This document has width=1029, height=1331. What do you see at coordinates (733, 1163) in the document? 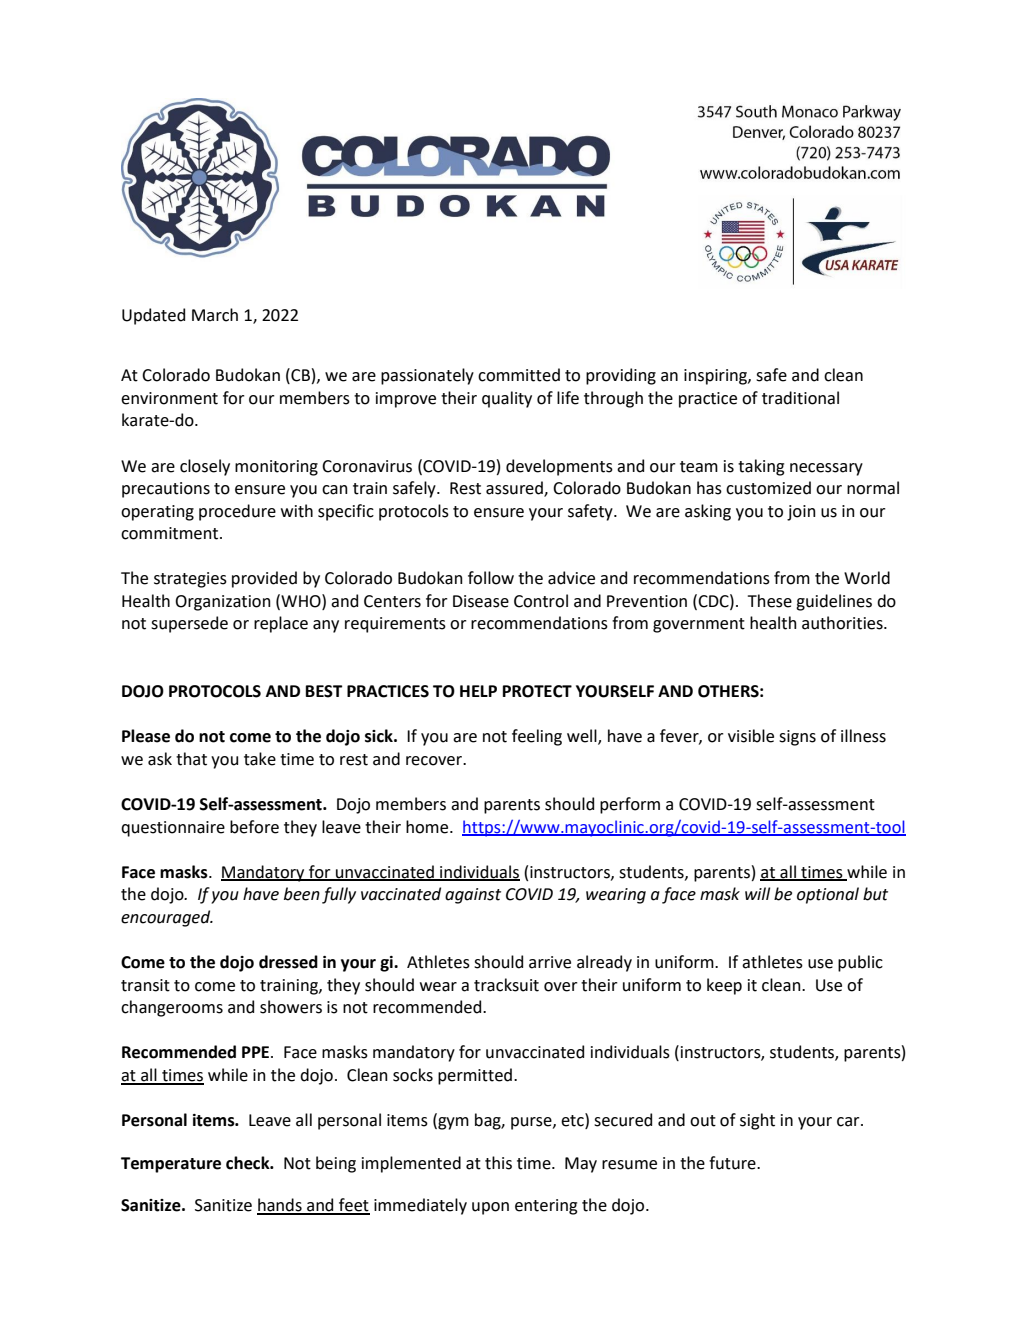
I see `future` at bounding box center [733, 1163].
